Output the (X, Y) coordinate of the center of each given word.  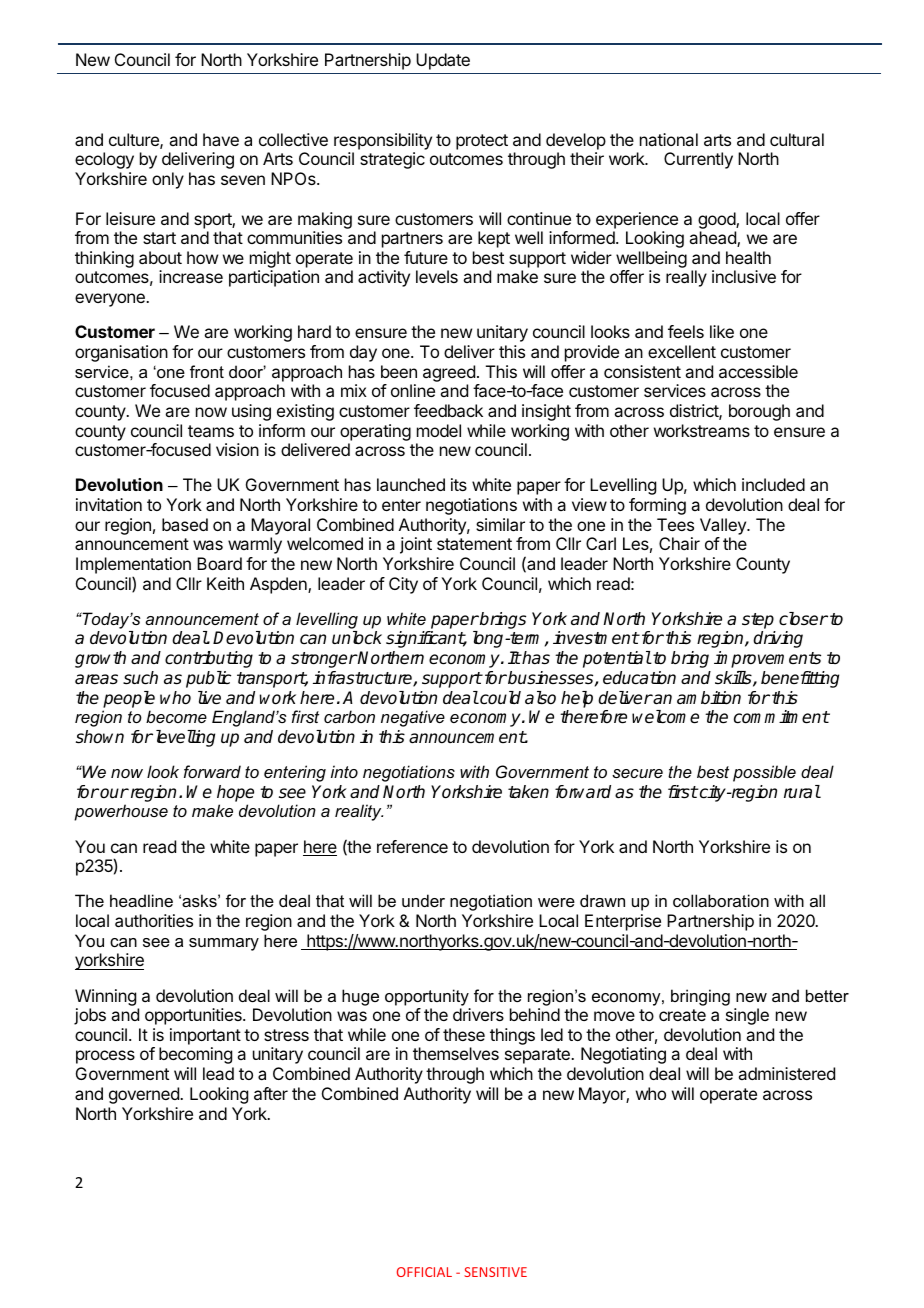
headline (141, 900)
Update (443, 61)
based (185, 524)
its (459, 484)
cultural (797, 139)
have (221, 139)
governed (145, 1095)
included (773, 484)
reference (412, 846)
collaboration (721, 900)
